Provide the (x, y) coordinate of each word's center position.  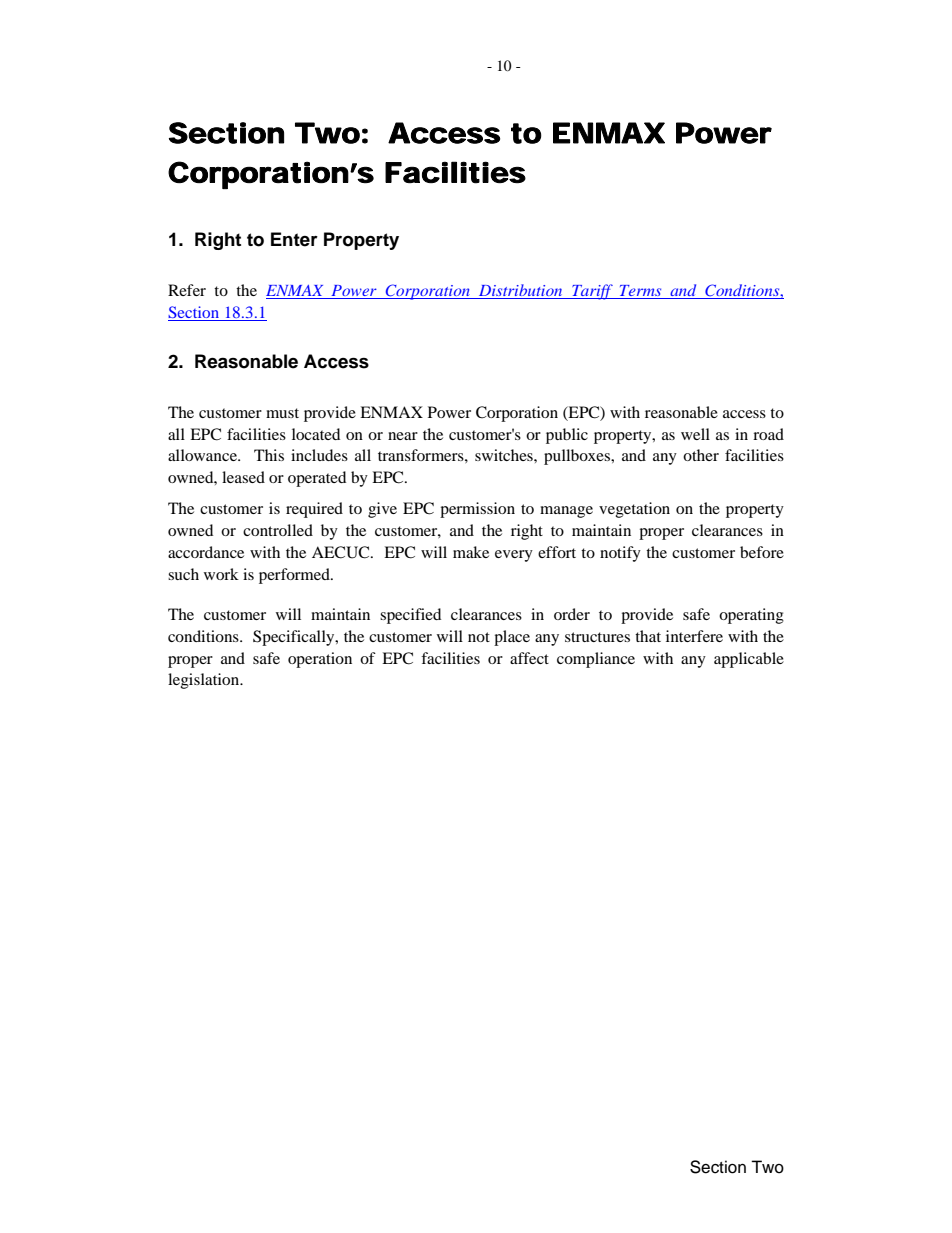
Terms (641, 292)
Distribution (520, 291)
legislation (205, 681)
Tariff (592, 292)
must (282, 413)
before (762, 552)
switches (505, 455)
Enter (294, 239)
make (471, 552)
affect (529, 658)
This (269, 455)
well (695, 434)
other (701, 455)
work (221, 574)
